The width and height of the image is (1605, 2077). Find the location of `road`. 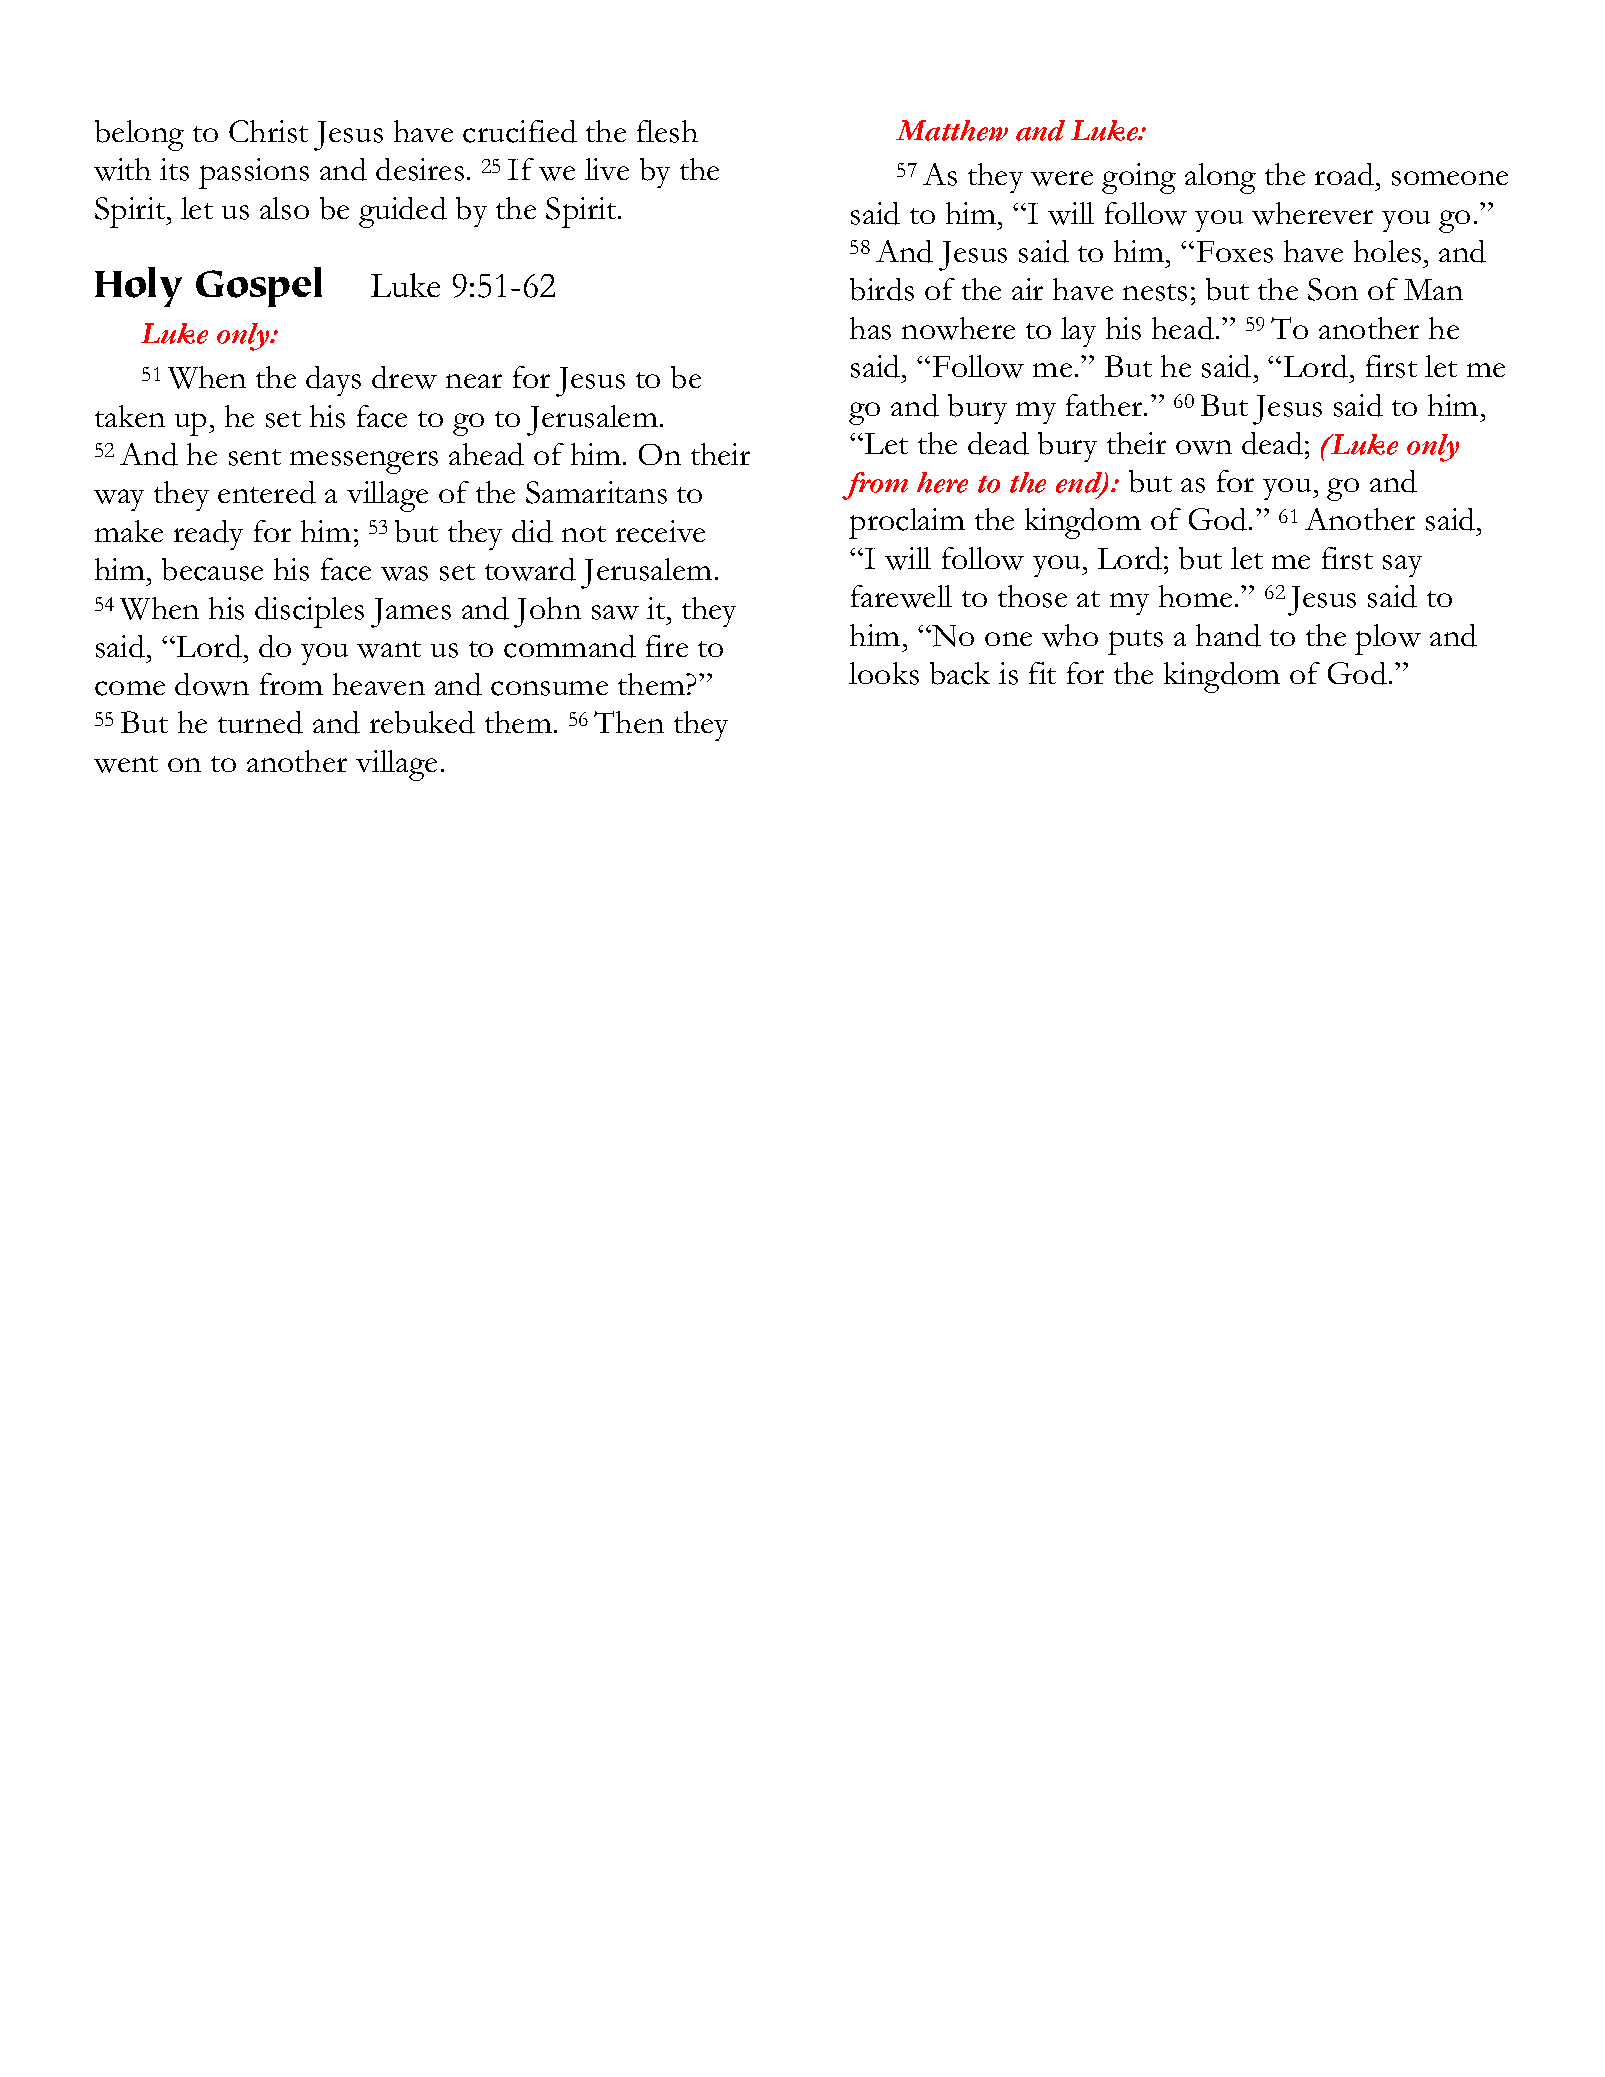

road is located at coordinates (1346, 174).
